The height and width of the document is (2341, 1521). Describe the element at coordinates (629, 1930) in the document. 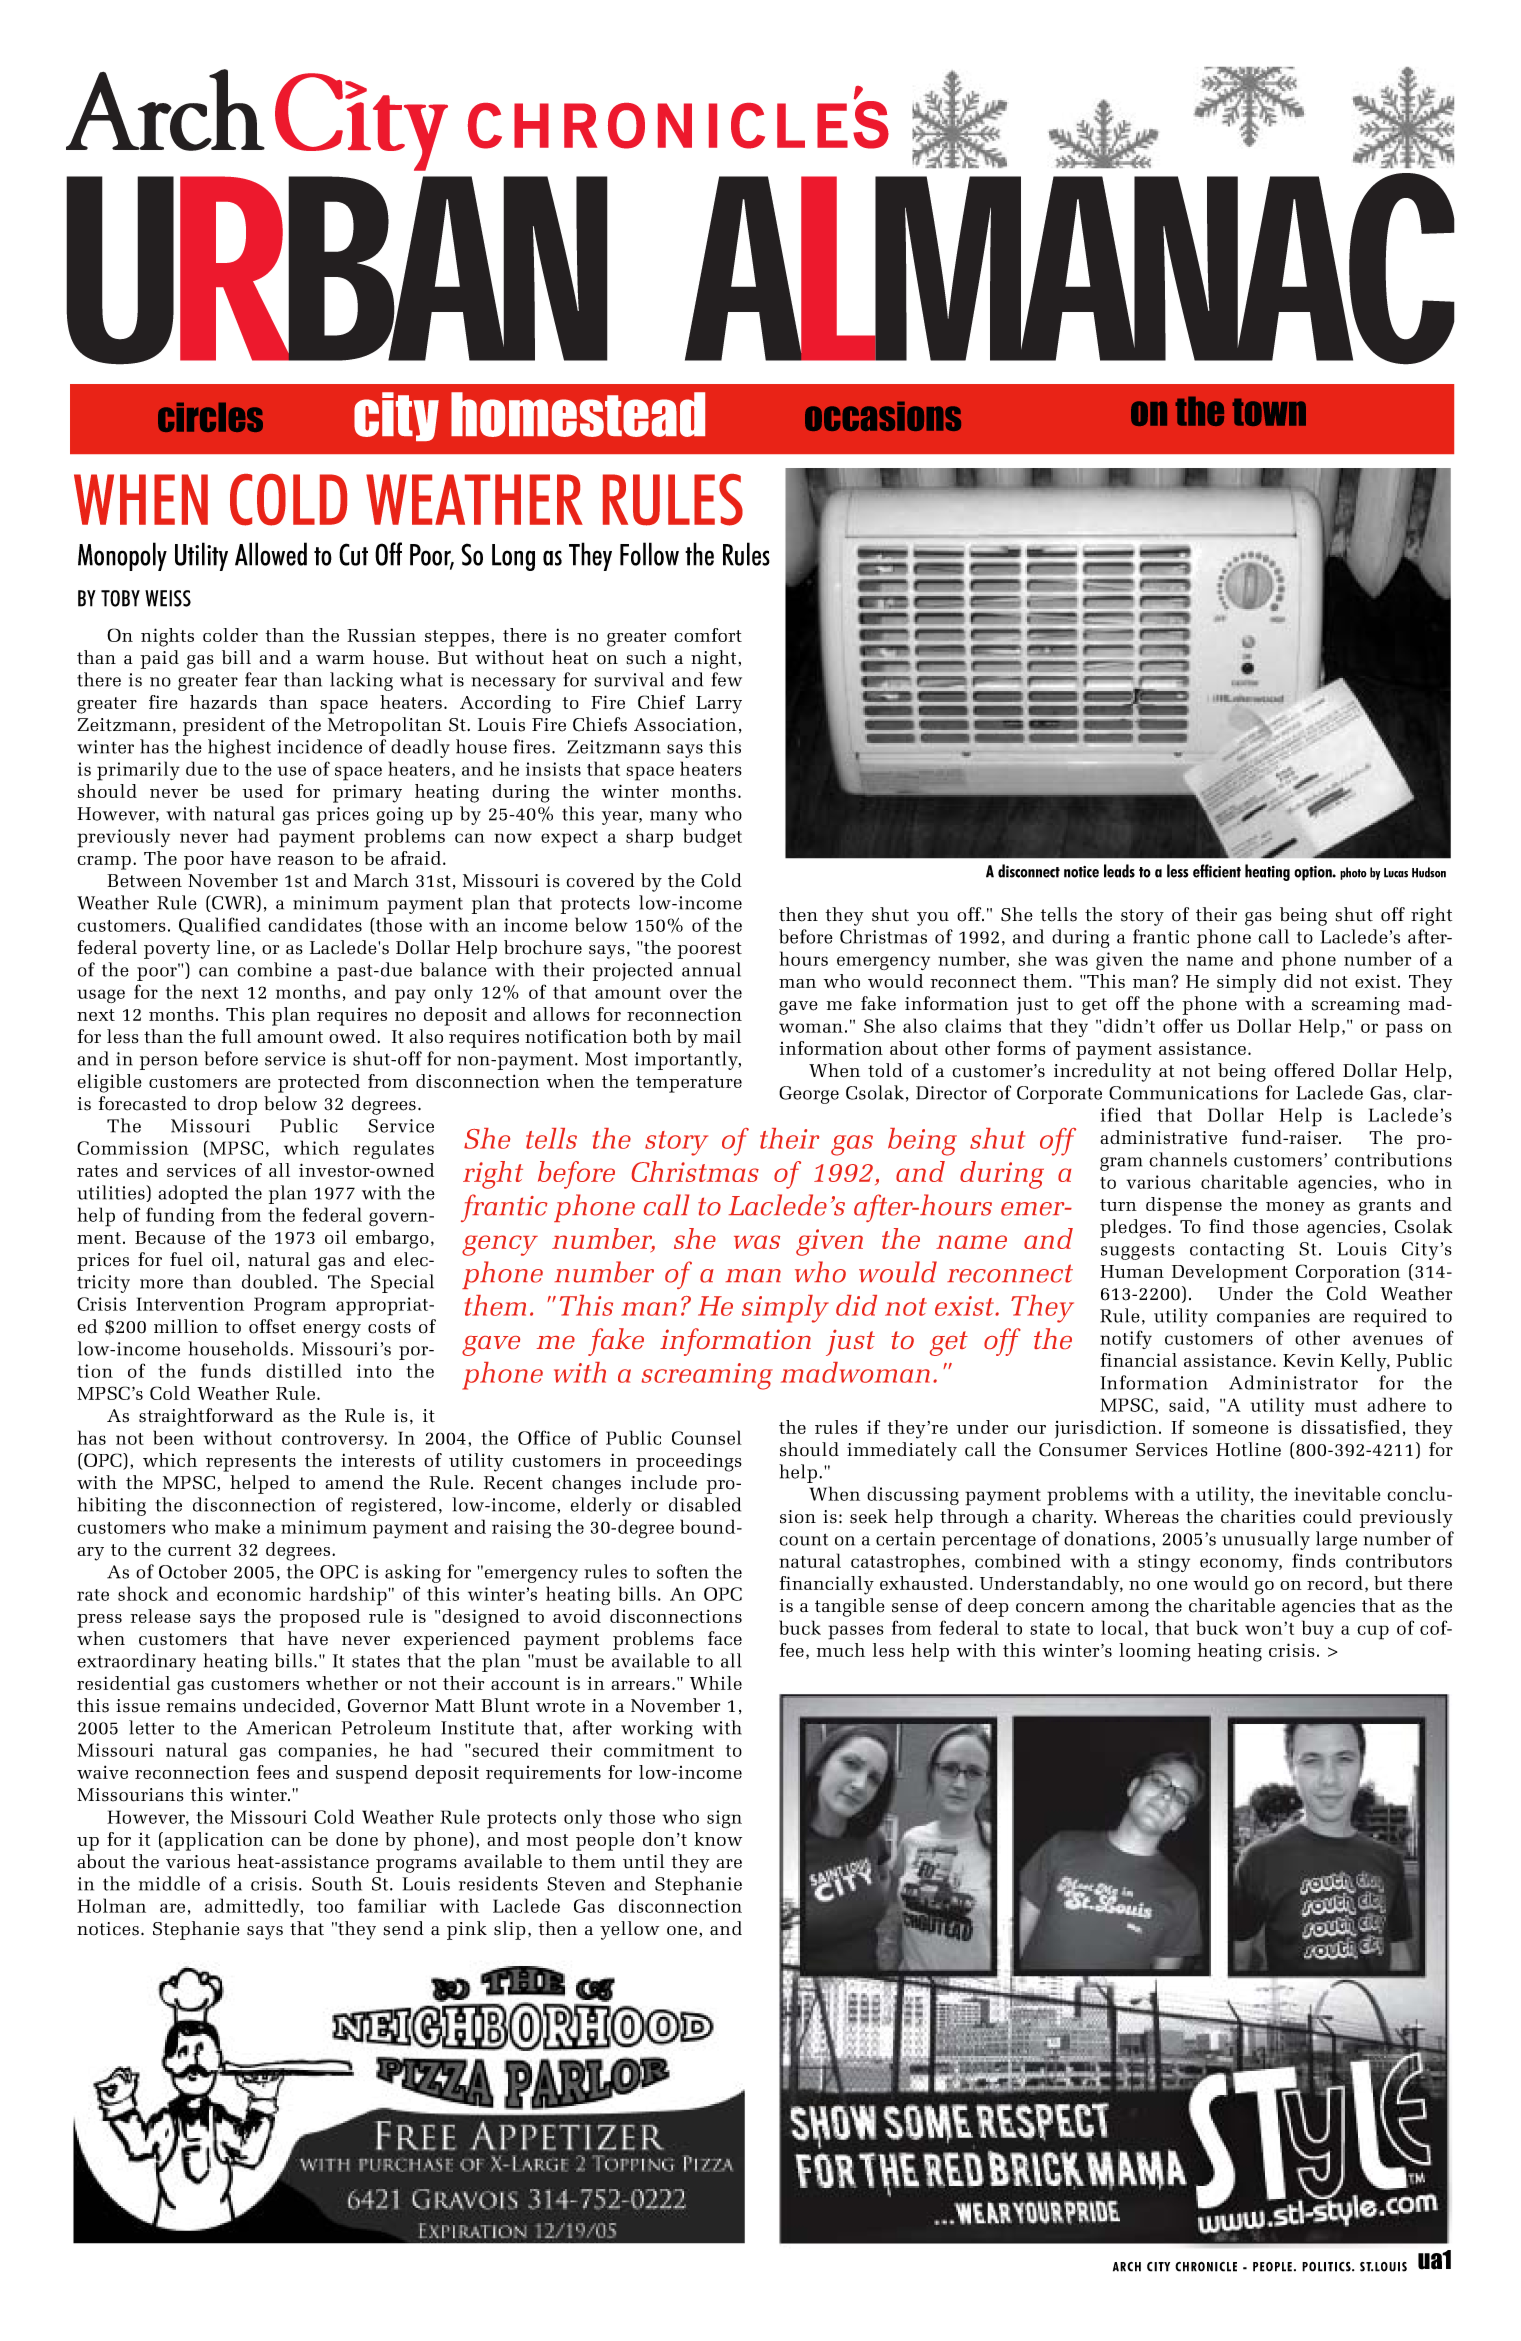

I see `yellow` at that location.
